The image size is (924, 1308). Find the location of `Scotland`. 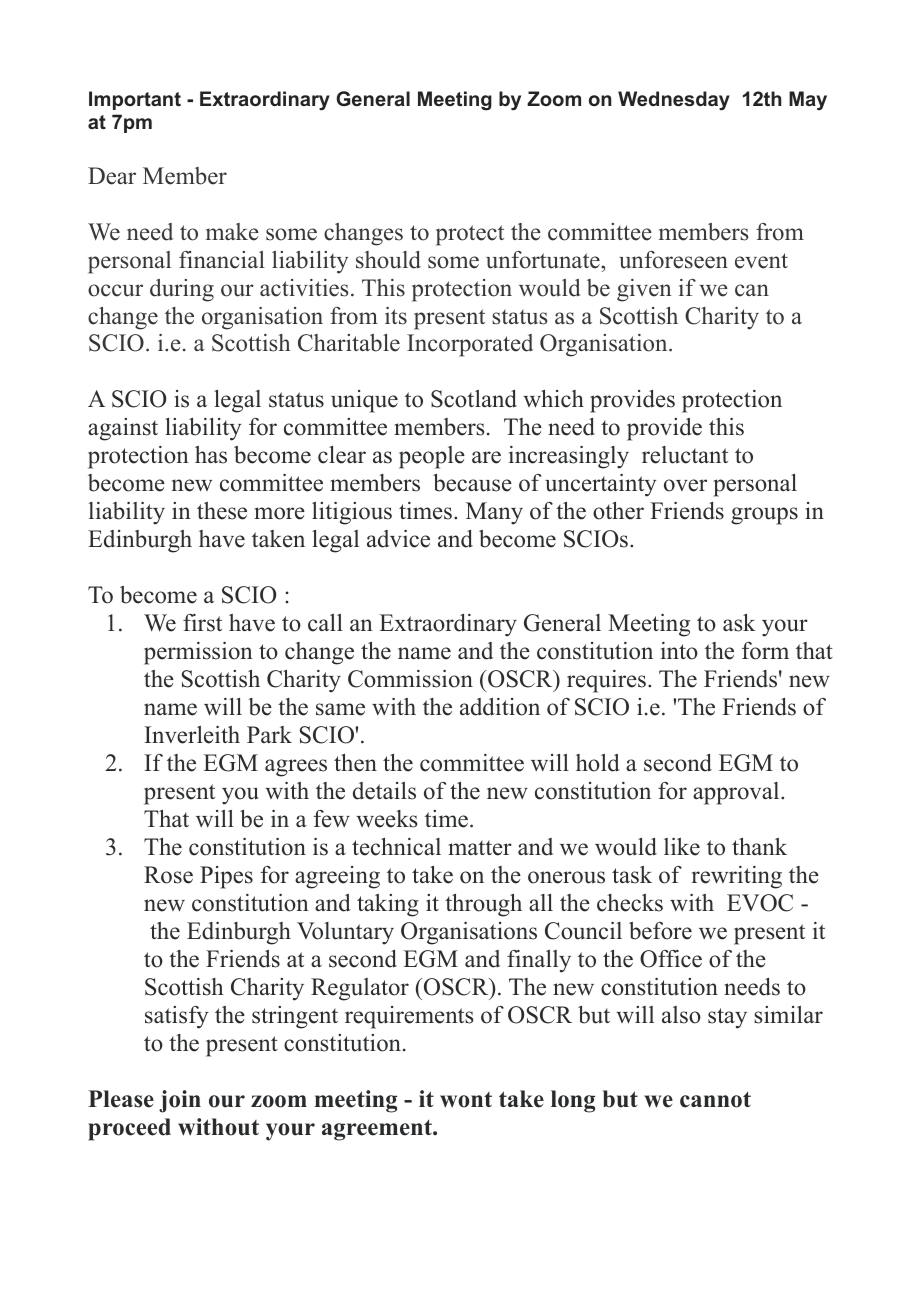

Scotland is located at coordinates (474, 399).
